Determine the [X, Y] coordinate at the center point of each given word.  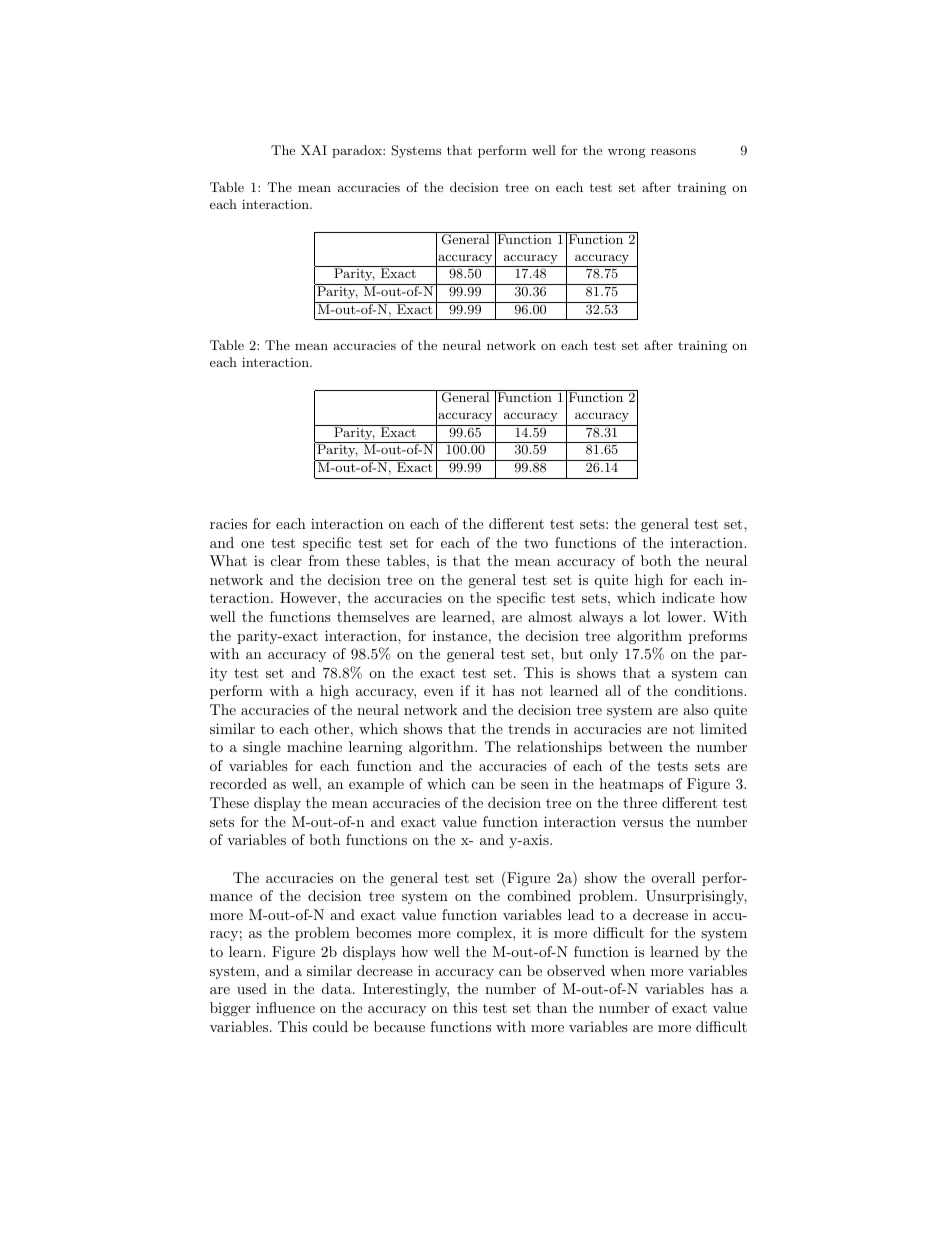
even [439, 692]
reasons [673, 151]
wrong [627, 153]
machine [314, 746]
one [252, 544]
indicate [688, 597]
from [324, 560]
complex [485, 934]
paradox [358, 151]
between [636, 746]
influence [285, 1007]
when [627, 970]
